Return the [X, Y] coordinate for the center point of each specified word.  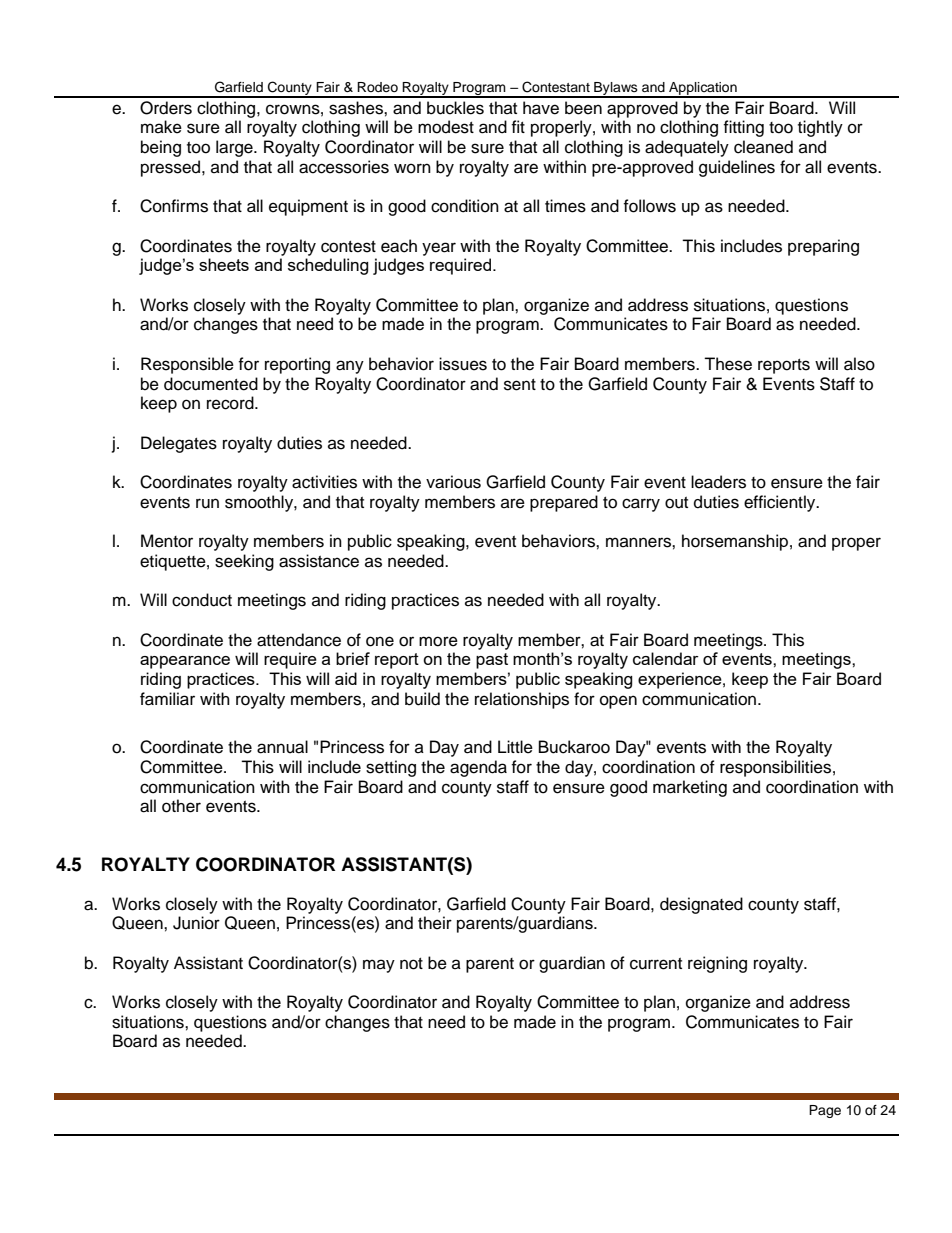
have [541, 108]
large [235, 148]
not [411, 964]
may [379, 966]
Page [825, 1111]
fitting [743, 128]
